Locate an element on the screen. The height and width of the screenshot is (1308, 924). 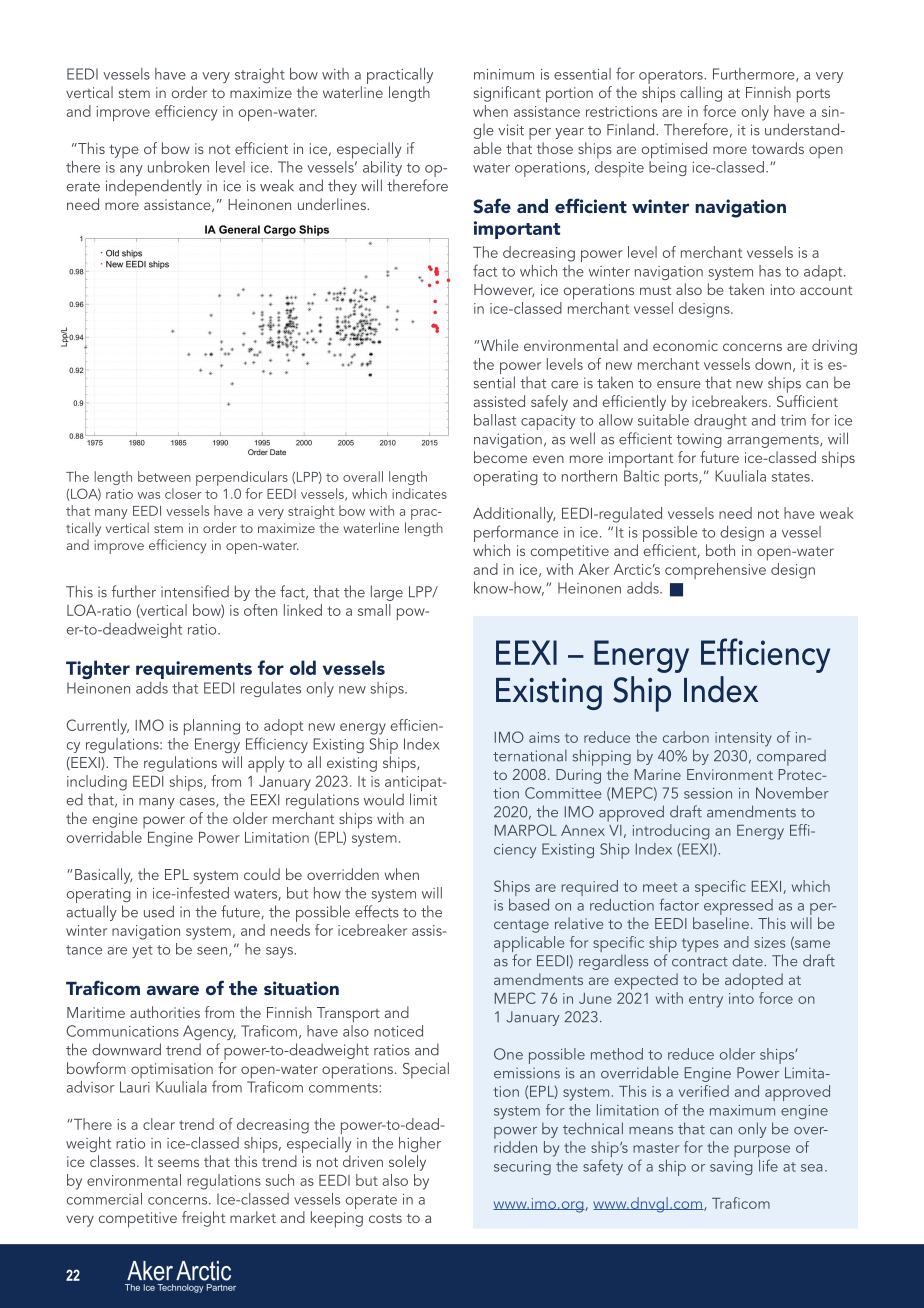
arrangements is located at coordinates (774, 441).
